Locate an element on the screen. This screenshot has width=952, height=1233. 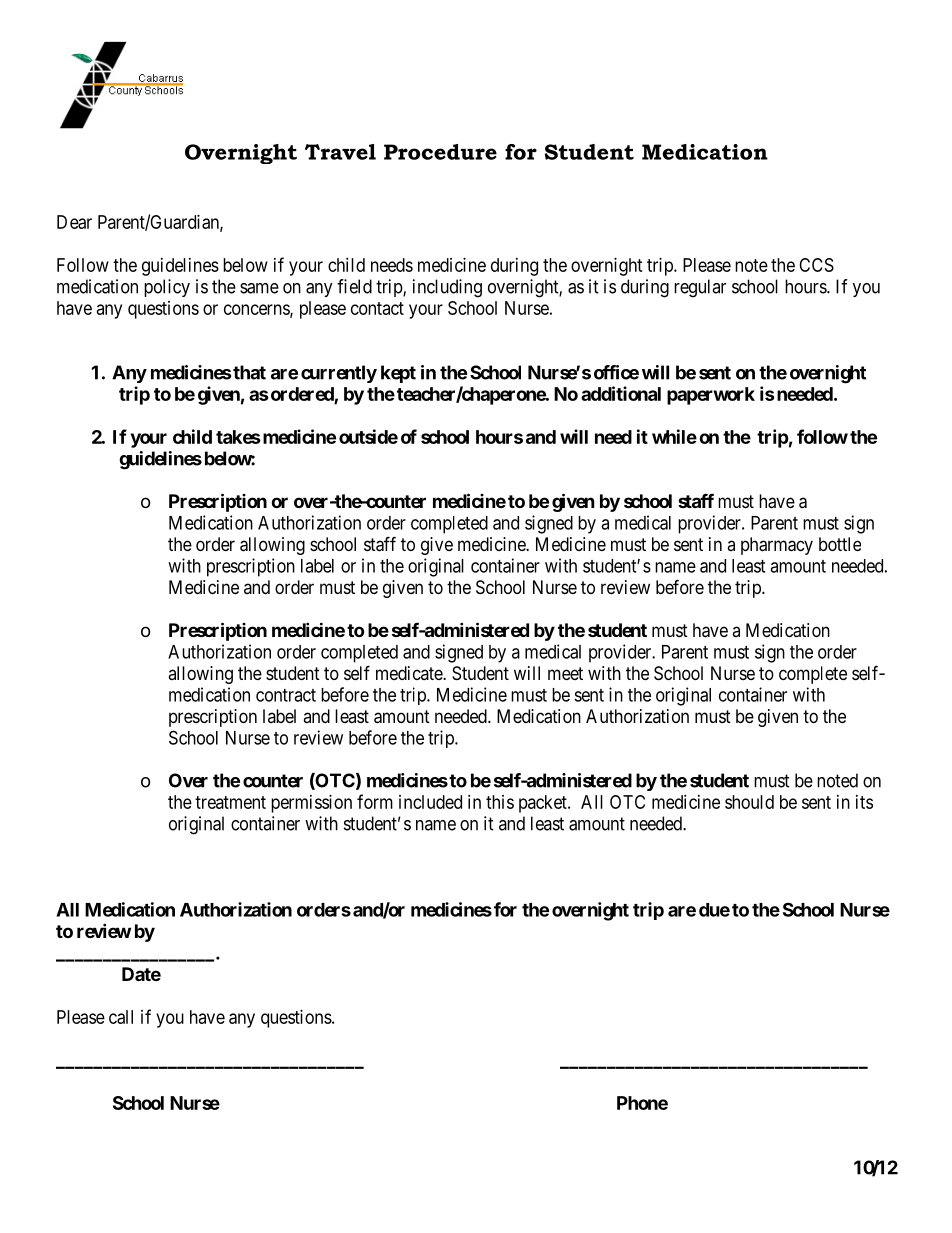
paperwork is located at coordinates (711, 396).
